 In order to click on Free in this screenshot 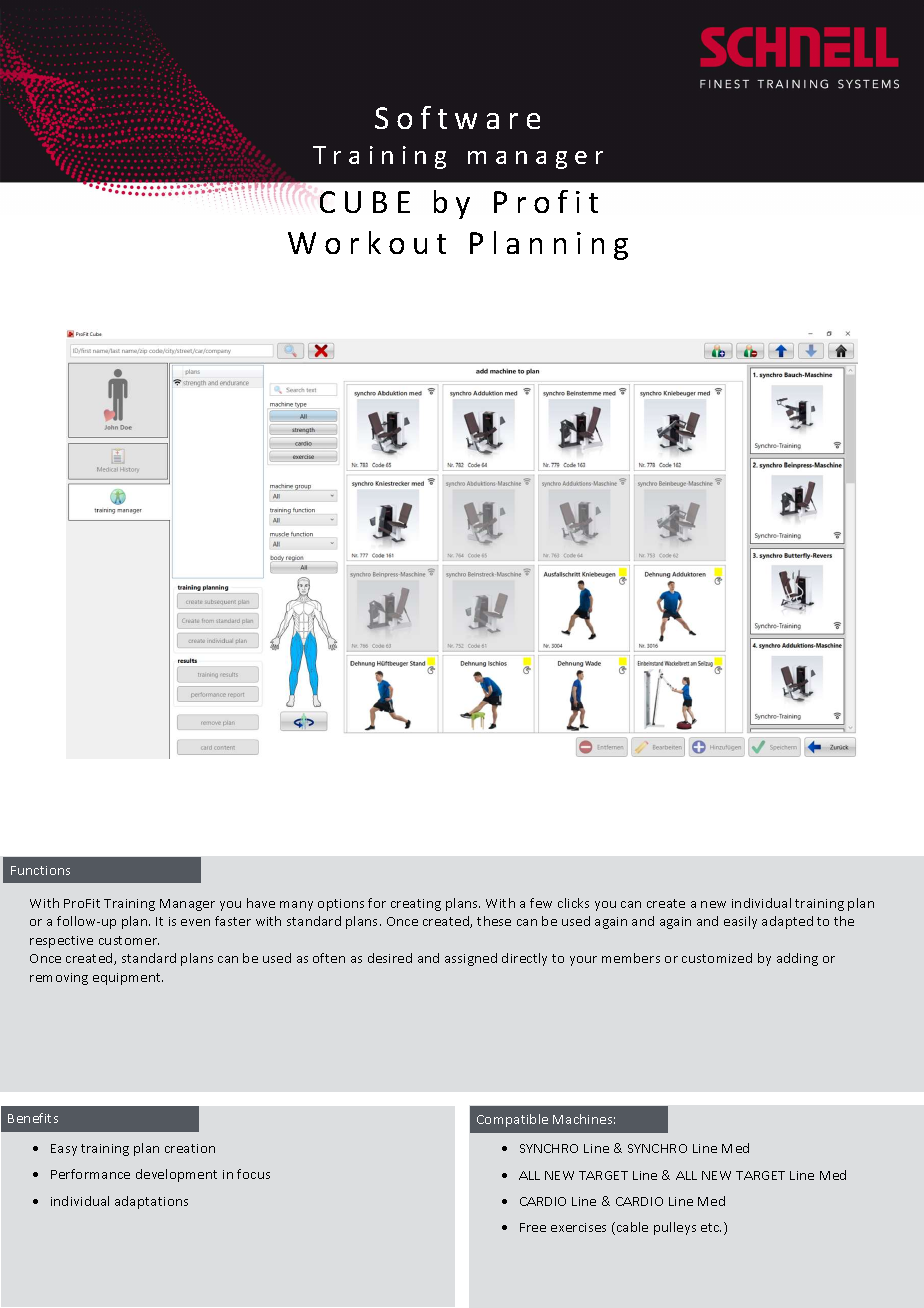, I will do `click(533, 1227)`.
